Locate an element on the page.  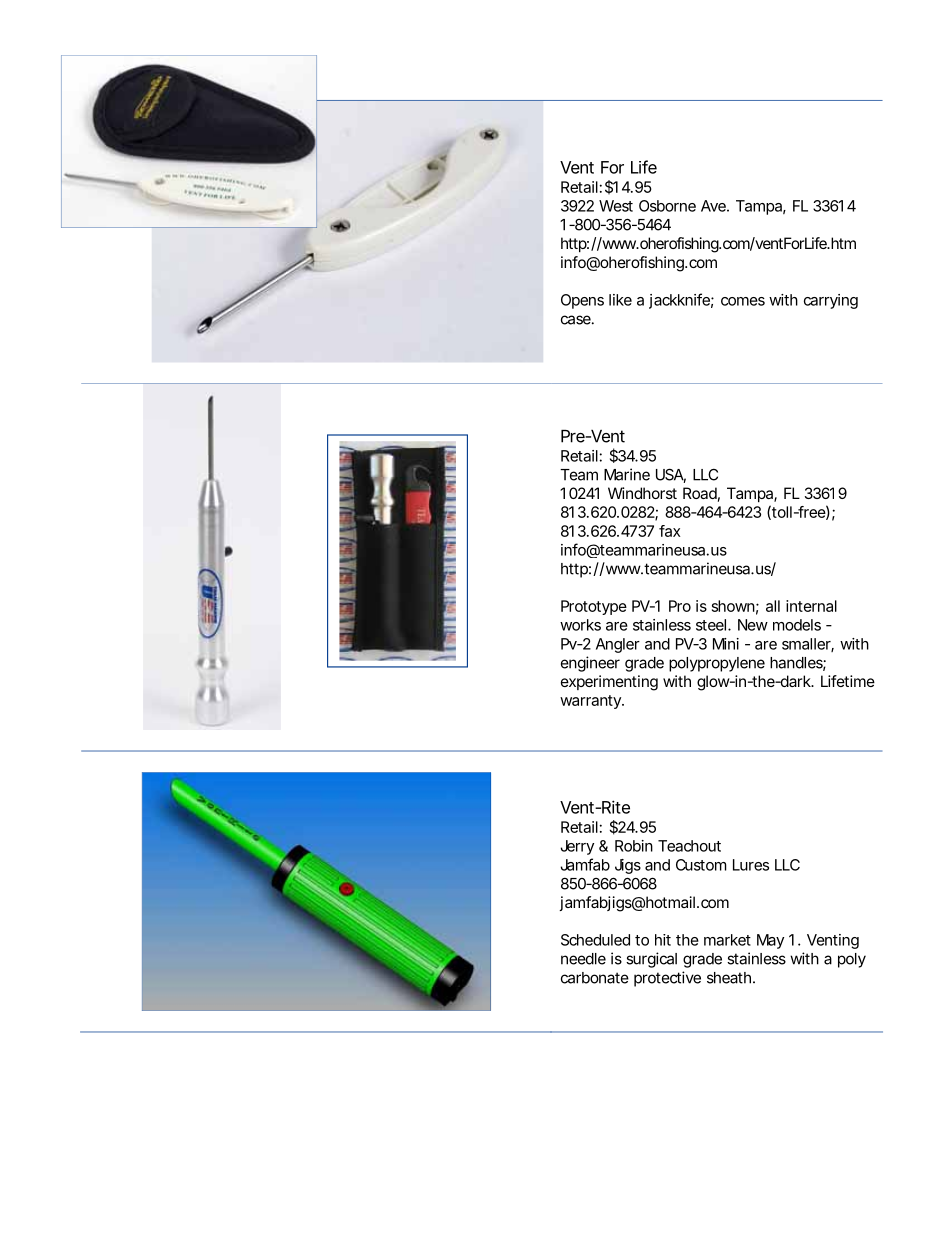
carrying is located at coordinates (831, 301).
